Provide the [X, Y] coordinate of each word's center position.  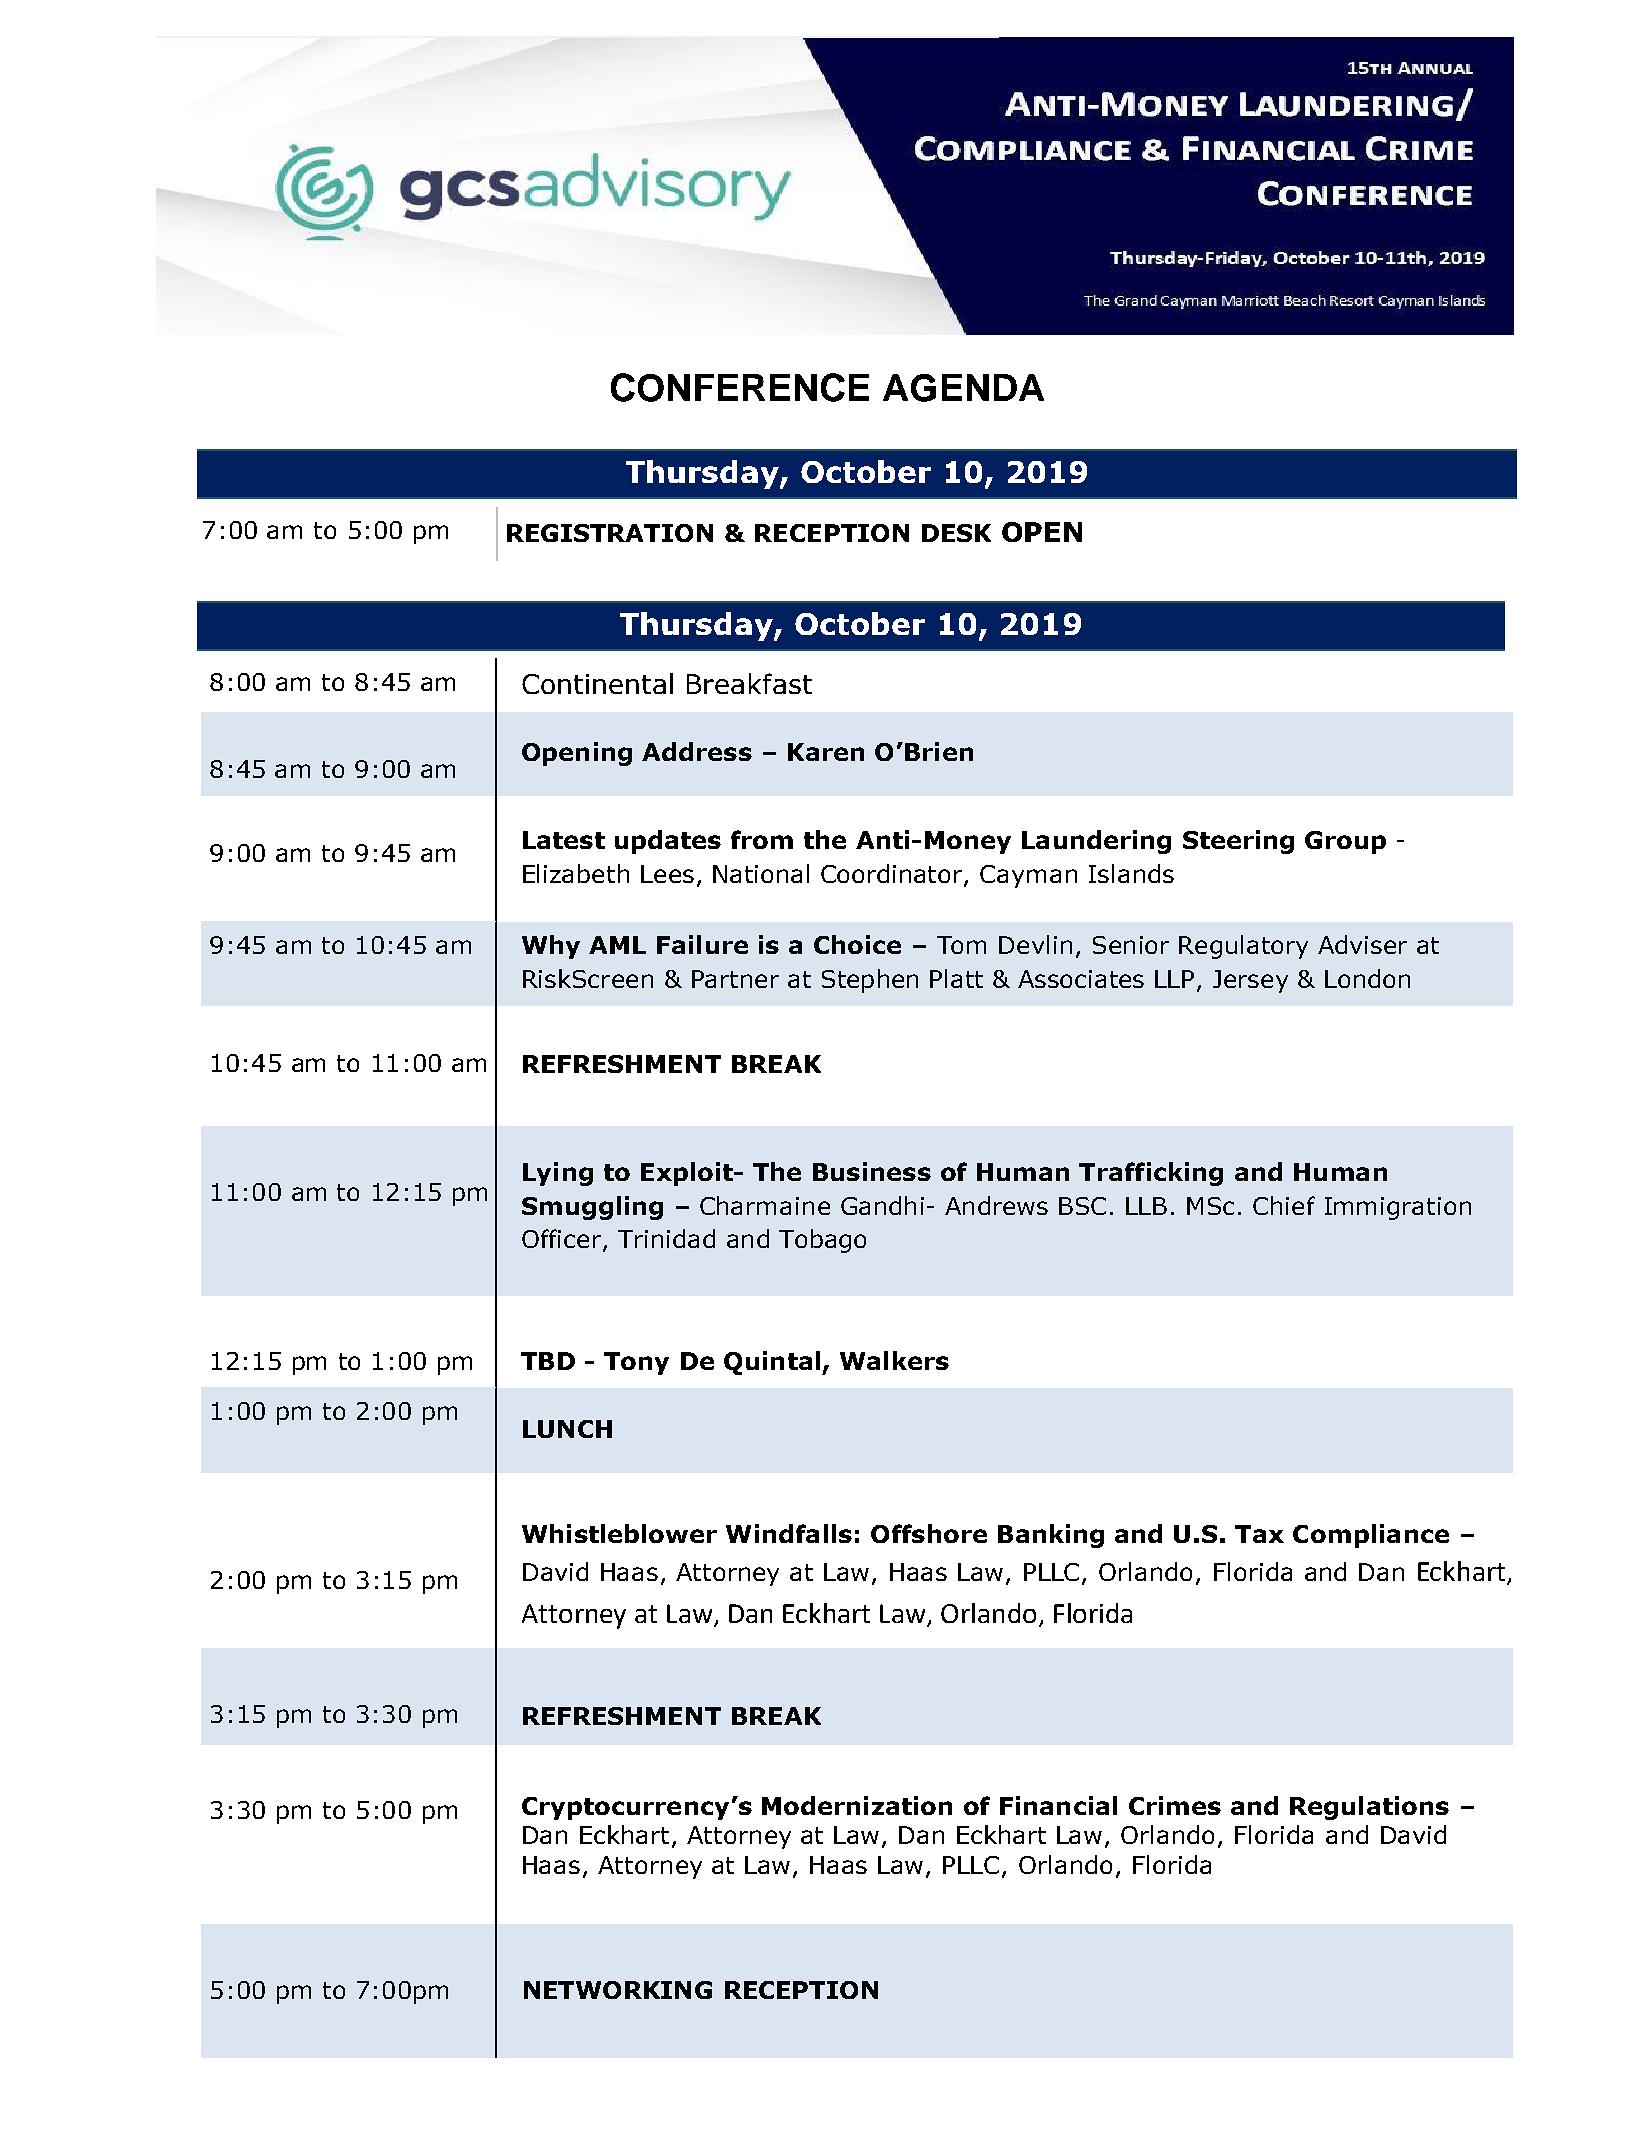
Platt [956, 978]
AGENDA [963, 388]
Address [697, 751]
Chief [1284, 1205]
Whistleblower [619, 1533]
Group [1345, 842]
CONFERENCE [740, 387]
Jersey [1250, 981]
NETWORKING [618, 1990]
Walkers [894, 1360]
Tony [636, 1363]
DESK [956, 533]
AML [617, 945]
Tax [1259, 1534]
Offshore [929, 1533]
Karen [826, 752]
